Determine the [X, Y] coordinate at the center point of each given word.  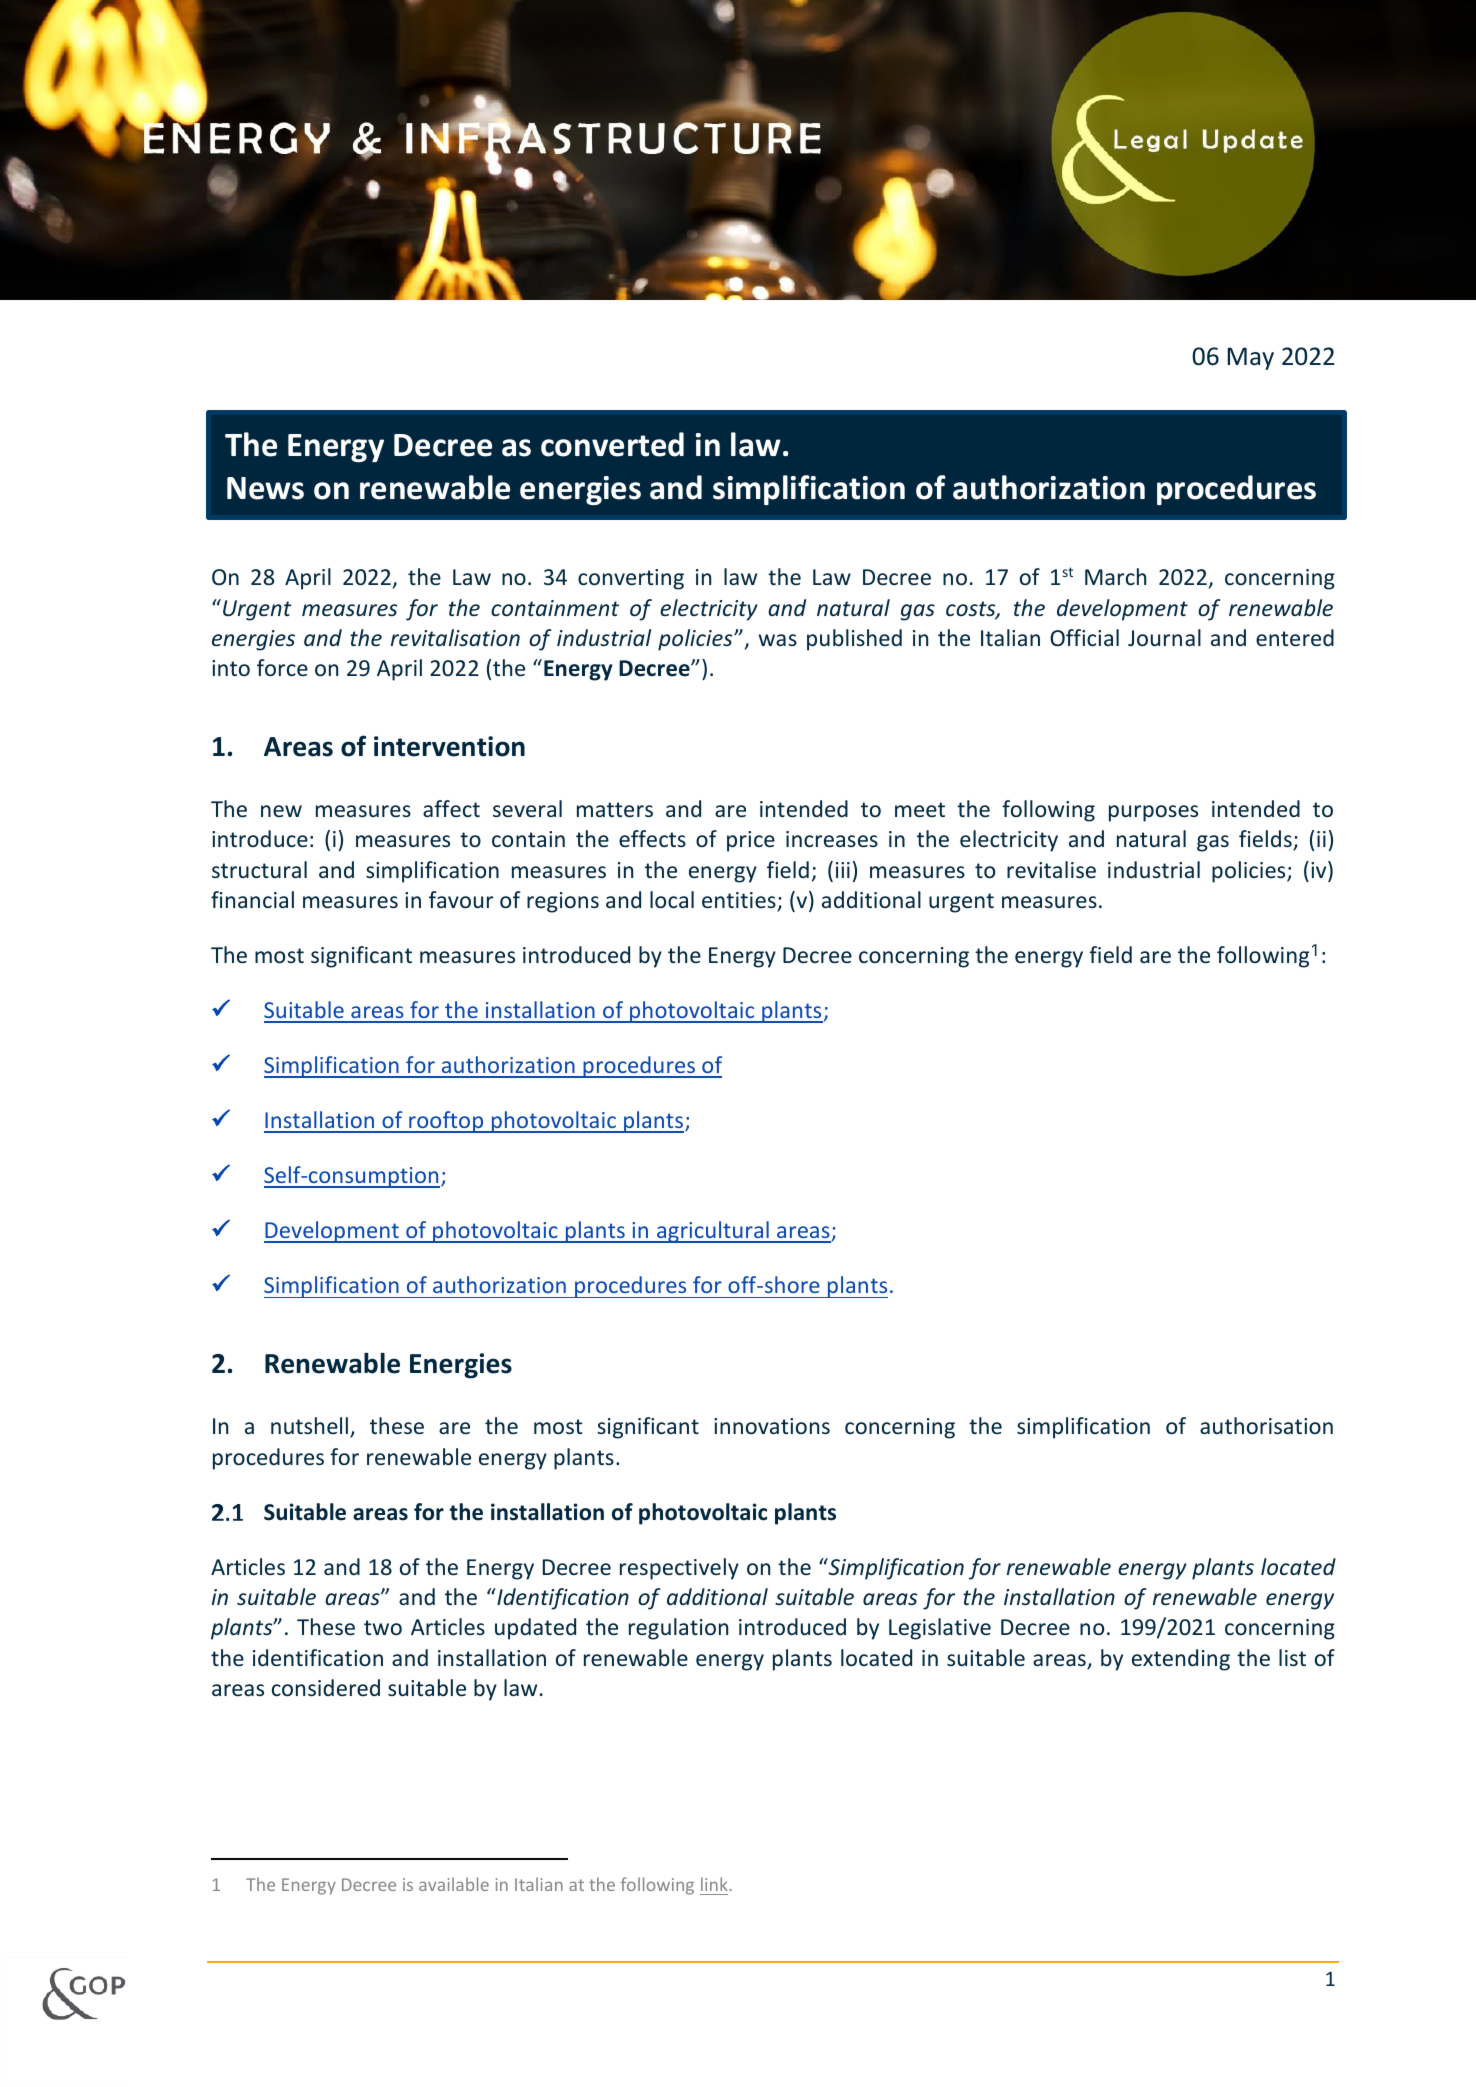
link [715, 1884]
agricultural [713, 1232]
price [751, 841]
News [265, 488]
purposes [1153, 813]
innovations [772, 1426]
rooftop [446, 1122]
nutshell [309, 1425]
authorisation [1266, 1425]
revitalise [1051, 869]
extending [1181, 1660]
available [454, 1884]
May [1251, 358]
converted [612, 444]
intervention [449, 746]
